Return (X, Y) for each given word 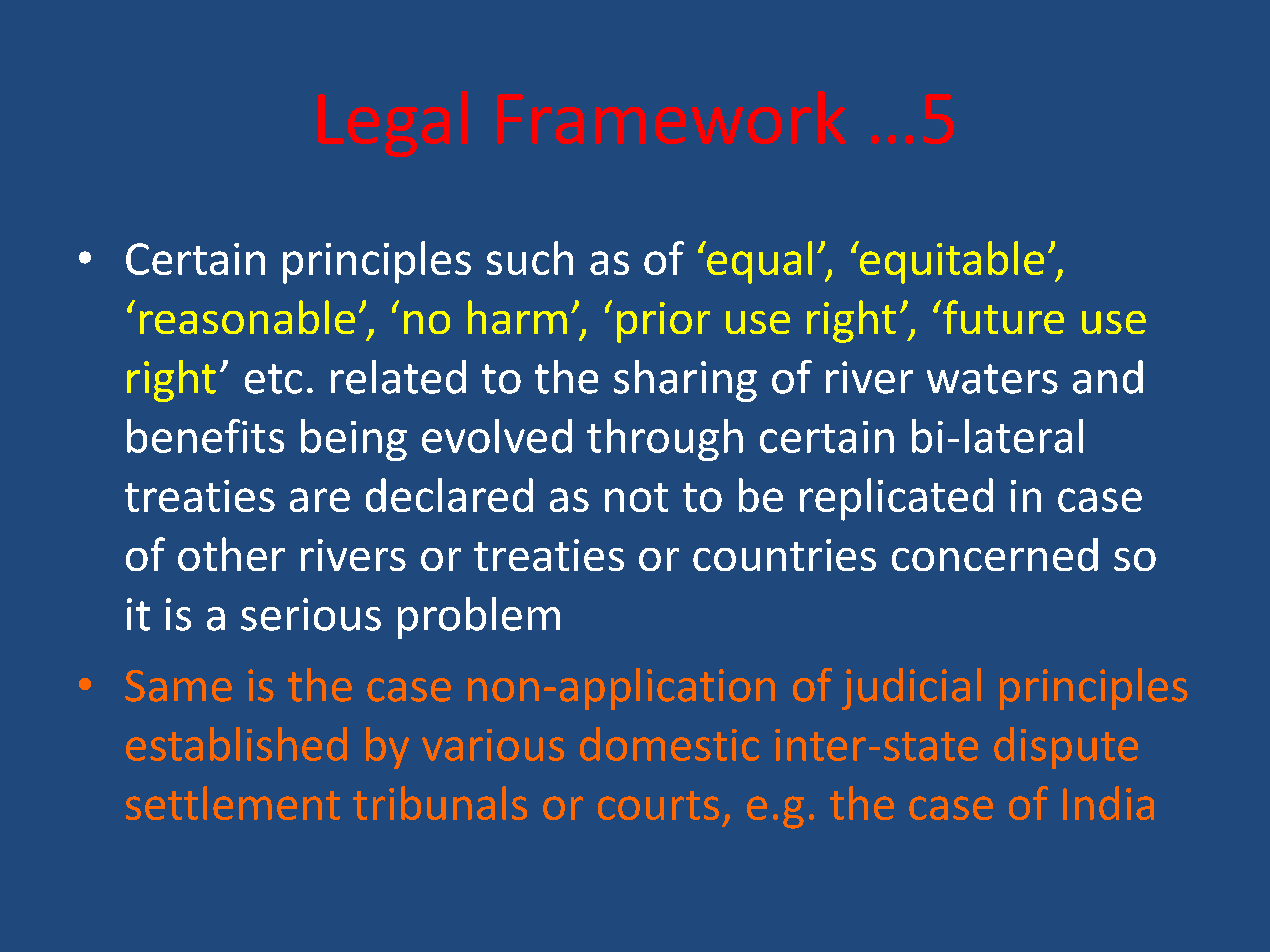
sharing (685, 381)
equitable (951, 262)
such (530, 258)
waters (992, 379)
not (636, 497)
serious (311, 614)
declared (449, 495)
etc (273, 379)
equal (758, 262)
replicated (896, 499)
